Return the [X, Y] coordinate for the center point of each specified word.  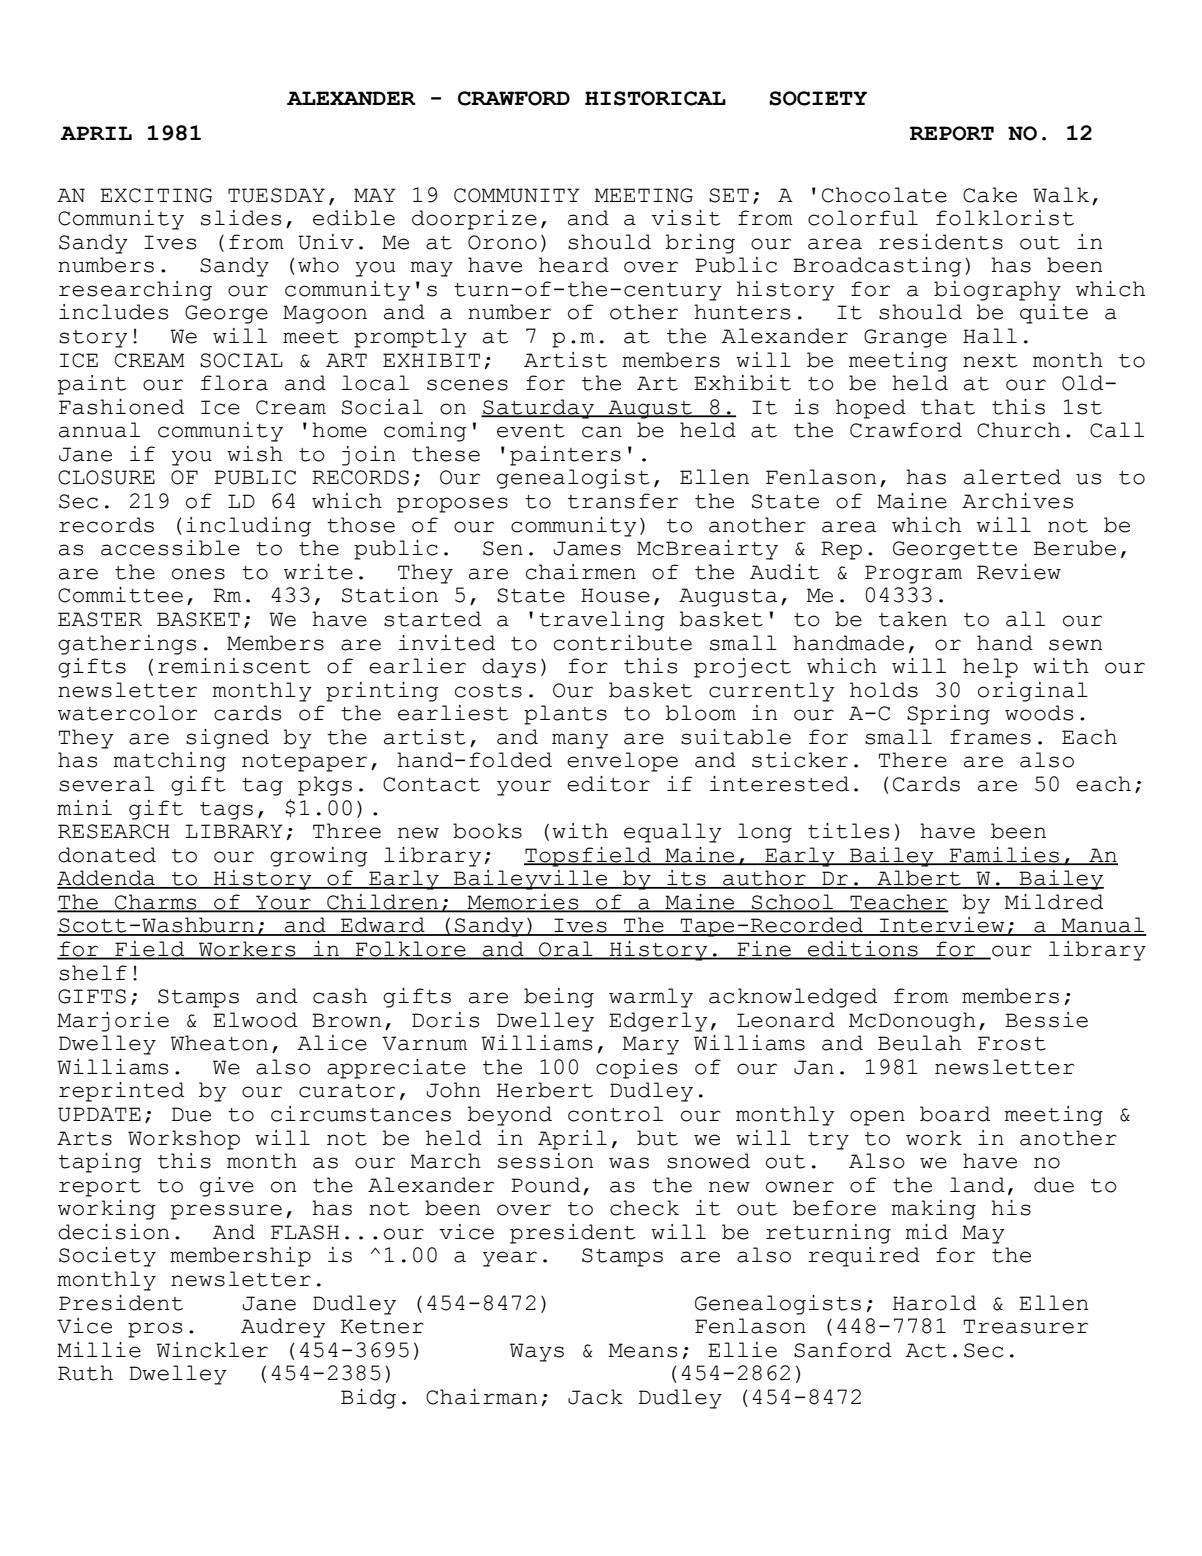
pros [155, 1330]
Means [643, 1350]
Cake [990, 195]
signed [227, 739]
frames [990, 737]
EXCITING [156, 195]
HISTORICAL [655, 98]
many [580, 741]
